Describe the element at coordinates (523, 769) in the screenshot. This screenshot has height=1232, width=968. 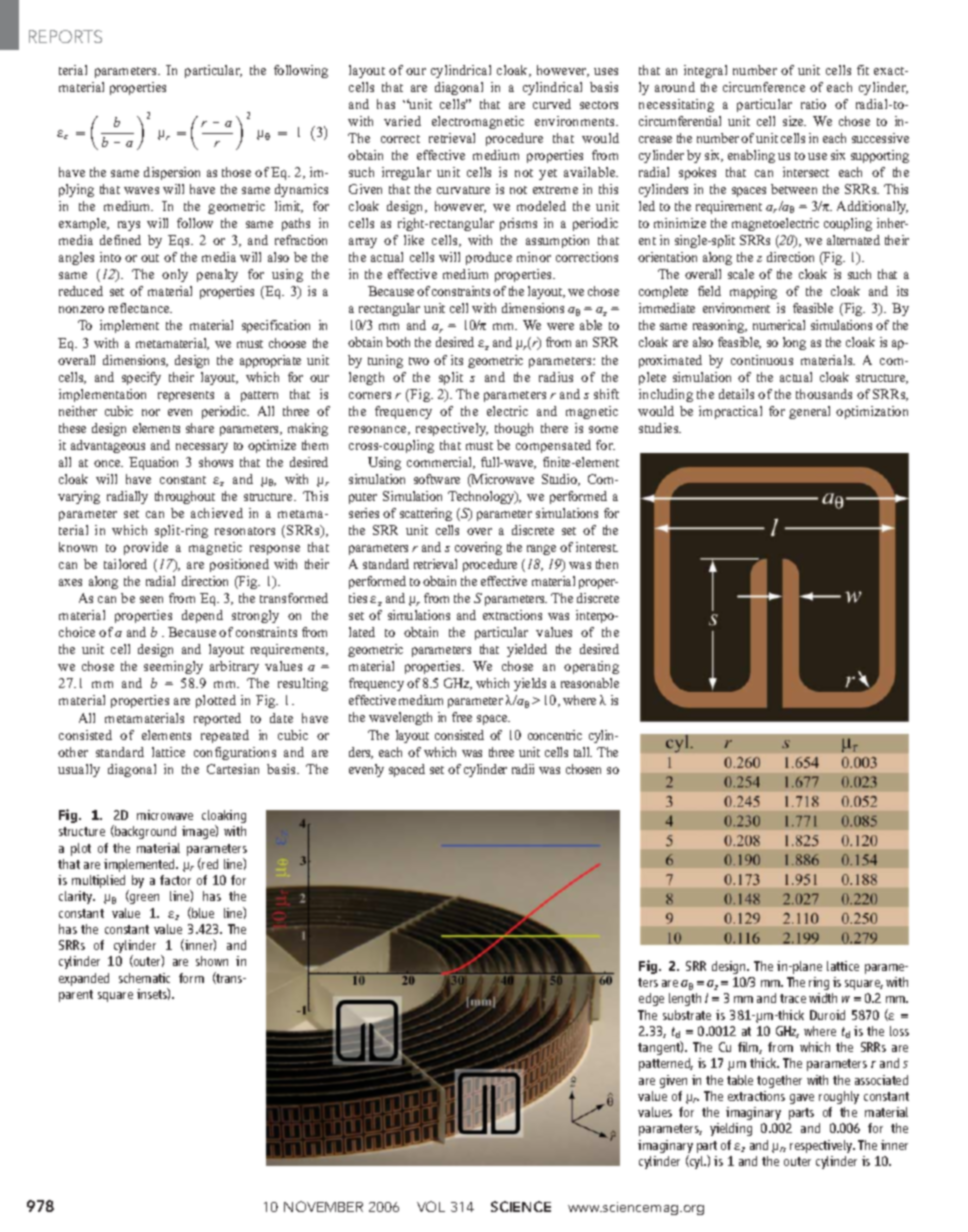
I see `radii` at that location.
